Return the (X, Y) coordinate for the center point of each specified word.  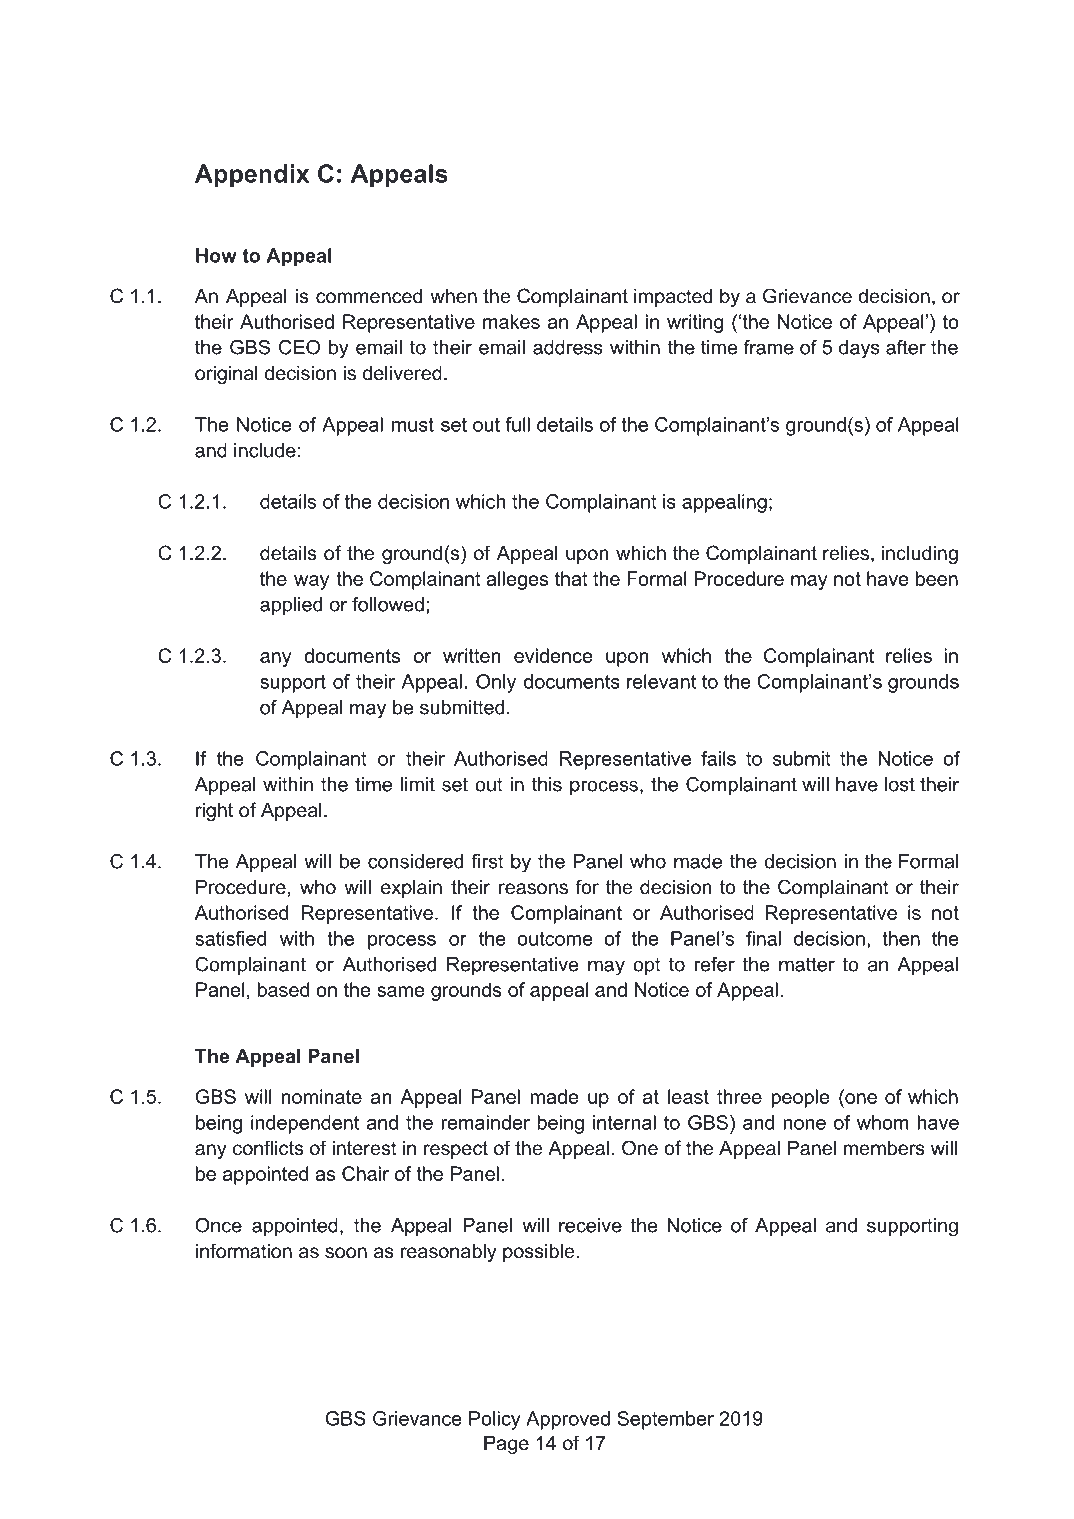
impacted (673, 298)
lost (900, 784)
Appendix (252, 176)
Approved (568, 1420)
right (214, 812)
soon (346, 1253)
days (859, 349)
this (547, 784)
